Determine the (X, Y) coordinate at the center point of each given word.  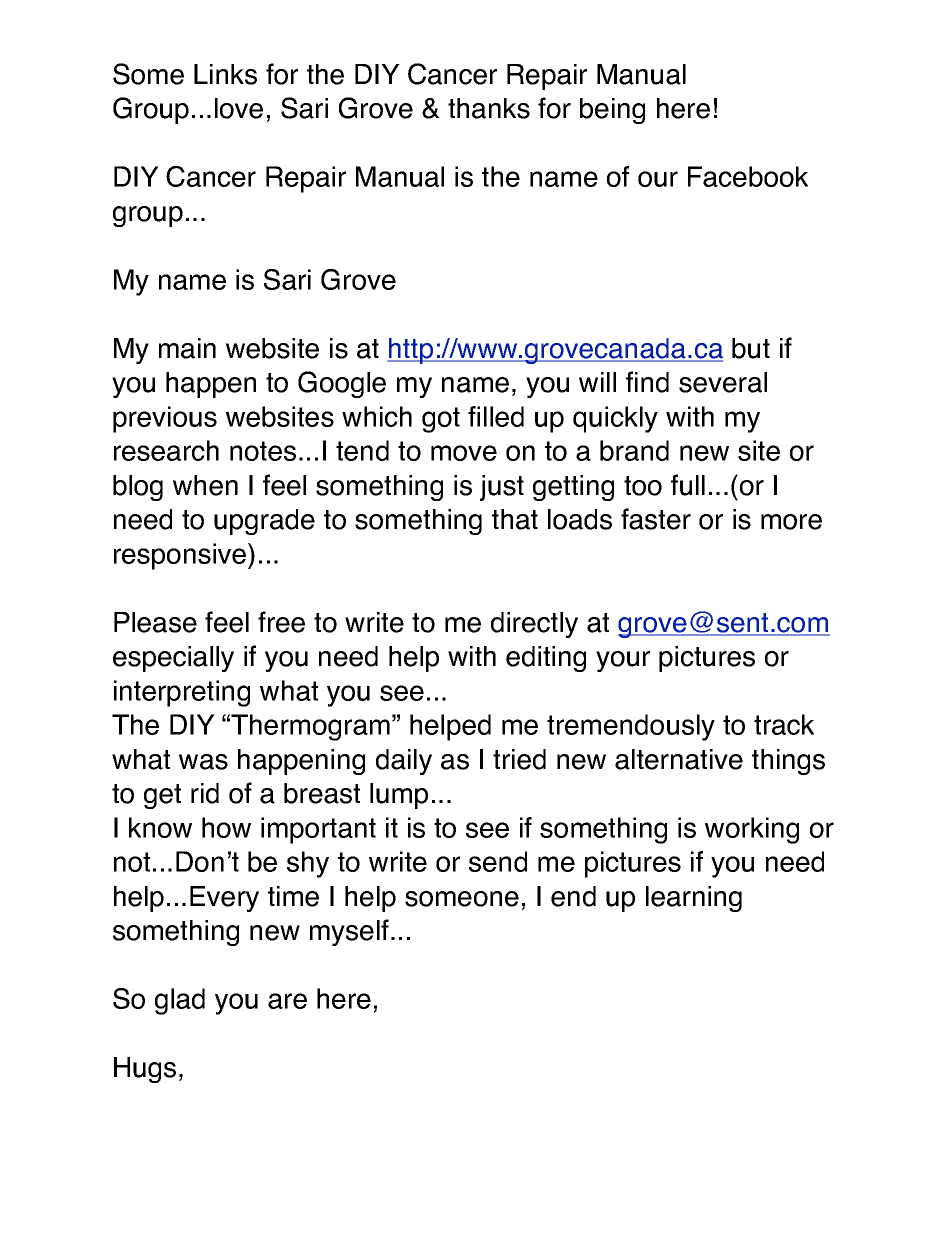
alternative (679, 759)
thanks (489, 108)
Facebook (748, 176)
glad (180, 1001)
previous (165, 419)
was (203, 762)
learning (694, 899)
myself (349, 932)
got (441, 420)
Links (225, 74)
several (723, 382)
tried (519, 759)
